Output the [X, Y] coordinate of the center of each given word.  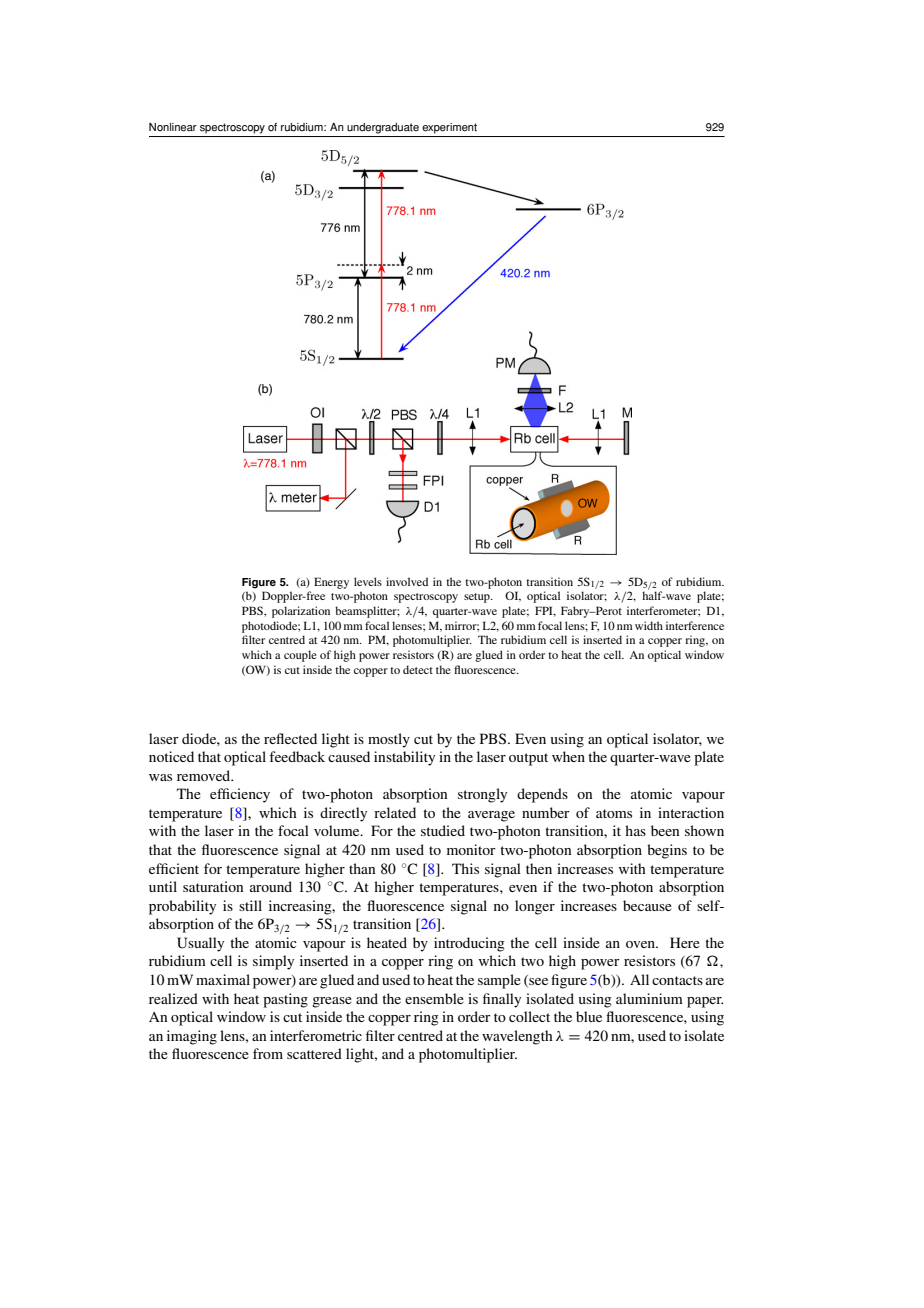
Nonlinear [173, 127]
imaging [192, 1037]
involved [407, 581]
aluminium [649, 998]
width [649, 625]
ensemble [434, 998]
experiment [449, 128]
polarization [301, 612]
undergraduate [383, 128]
